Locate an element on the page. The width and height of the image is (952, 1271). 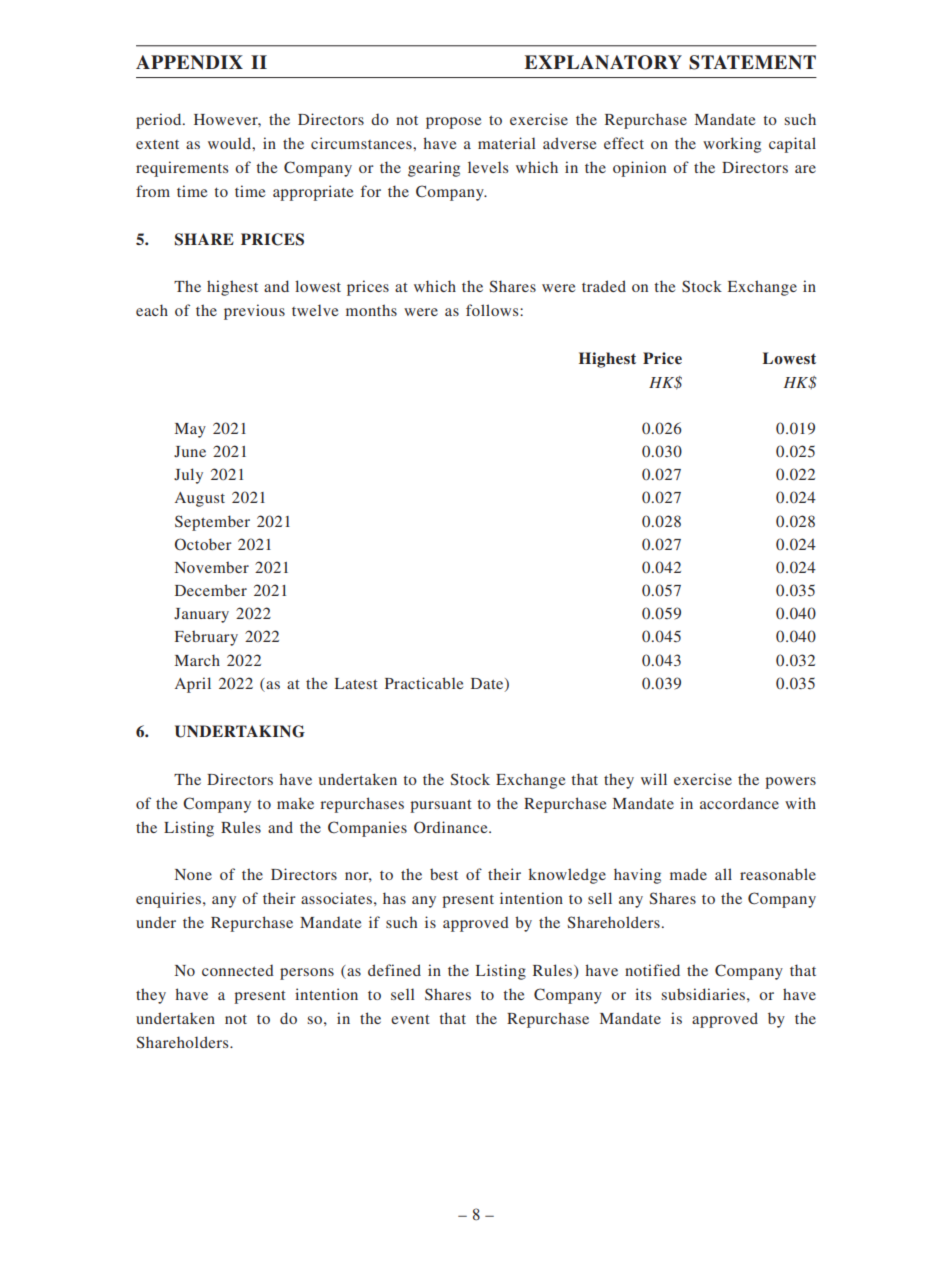
will is located at coordinates (654, 779).
